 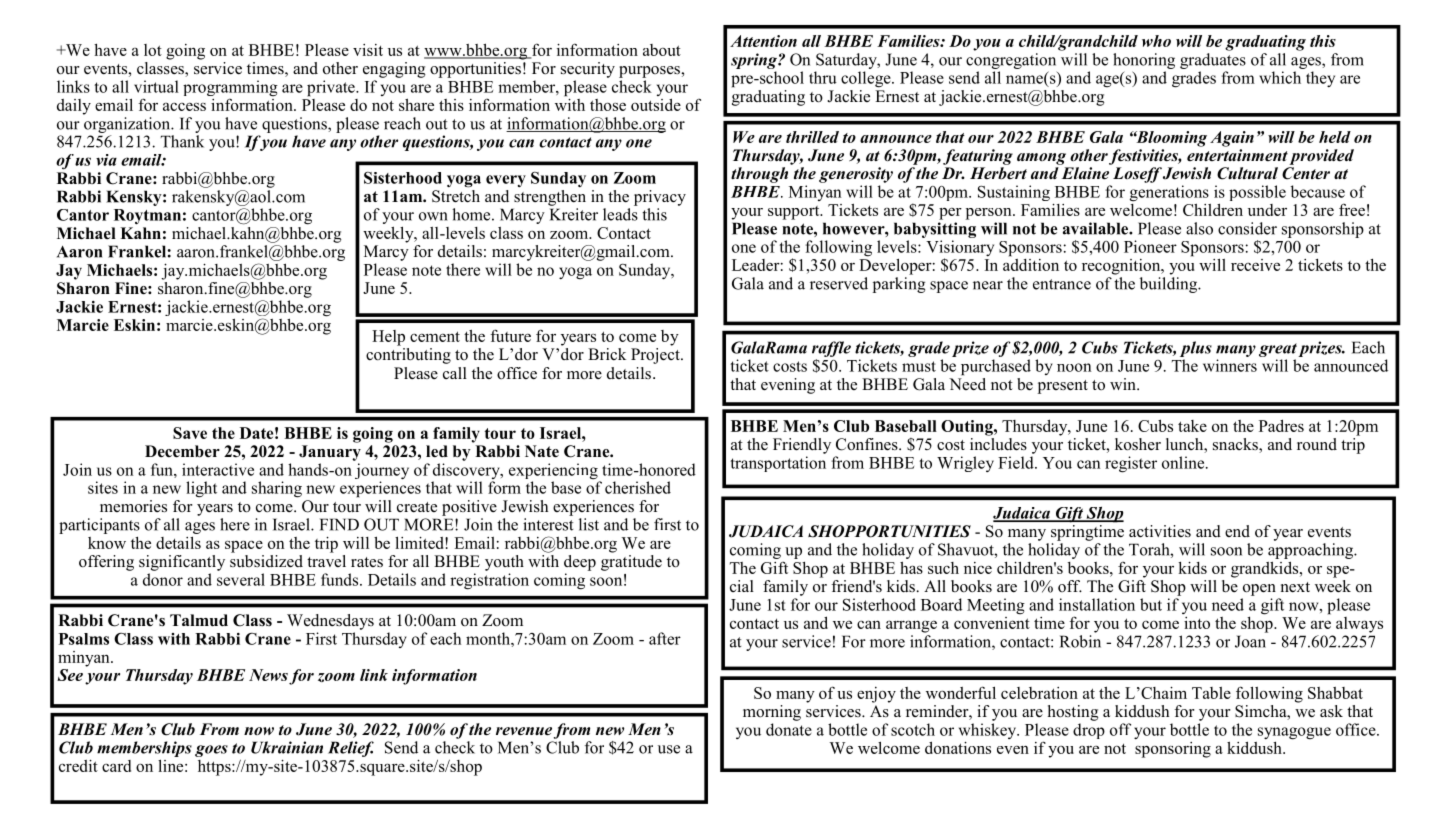 What do you see at coordinates (772, 713) in the image?
I see `morning` at bounding box center [772, 713].
